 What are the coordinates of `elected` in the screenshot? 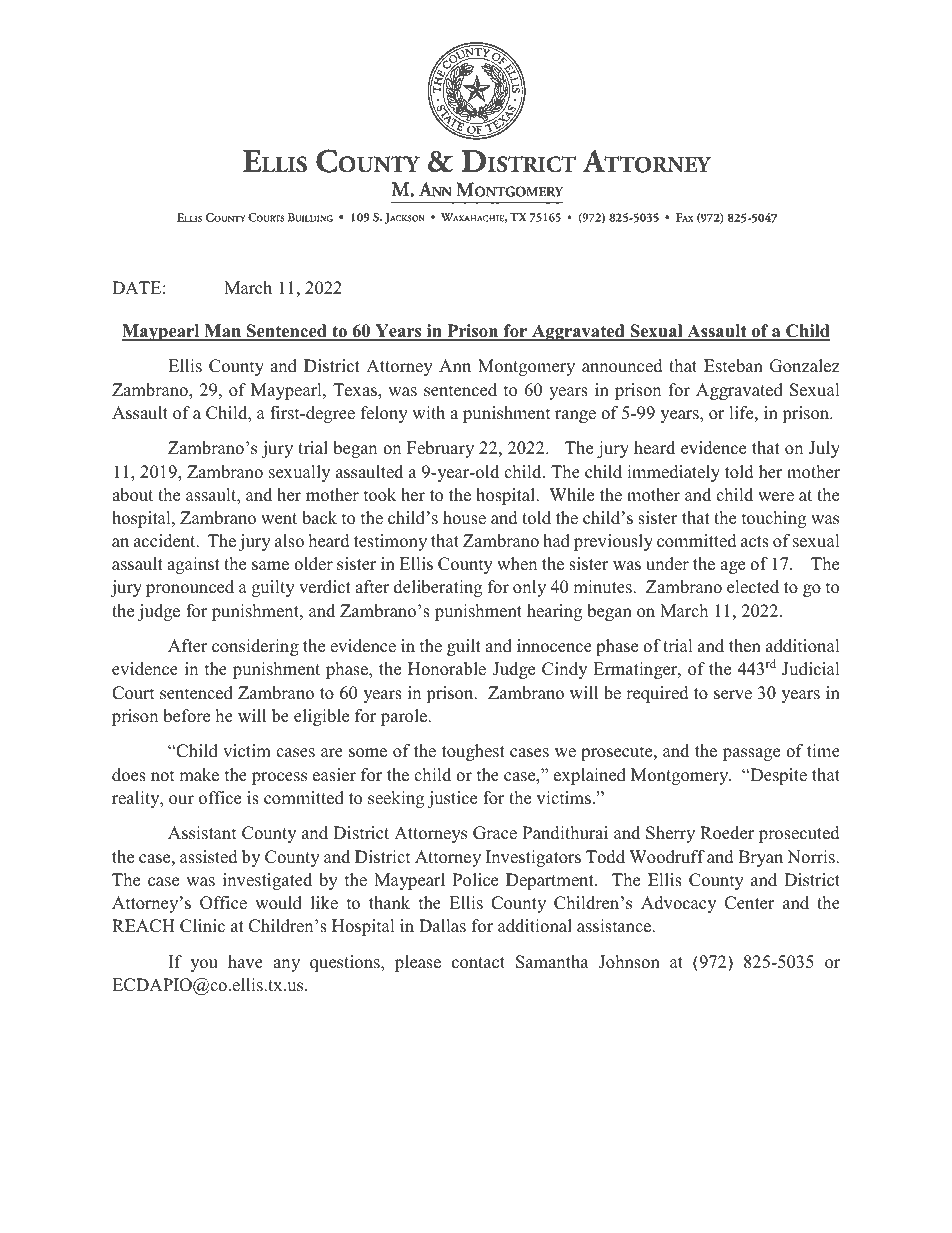 It's located at (753, 587).
